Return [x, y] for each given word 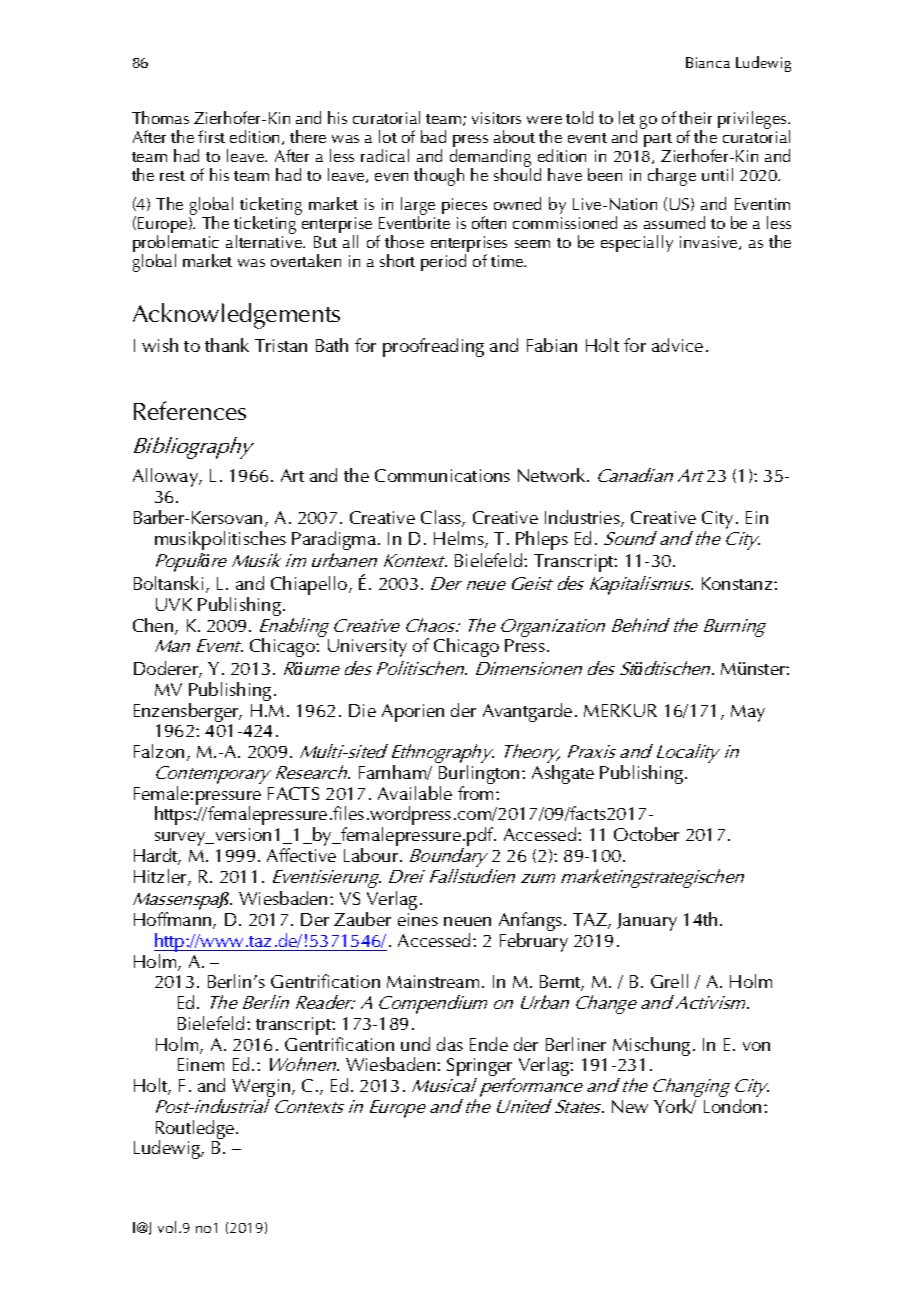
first [211, 136]
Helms [460, 539]
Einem [201, 1064]
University [367, 648]
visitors [496, 118]
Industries [583, 518]
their [695, 117]
